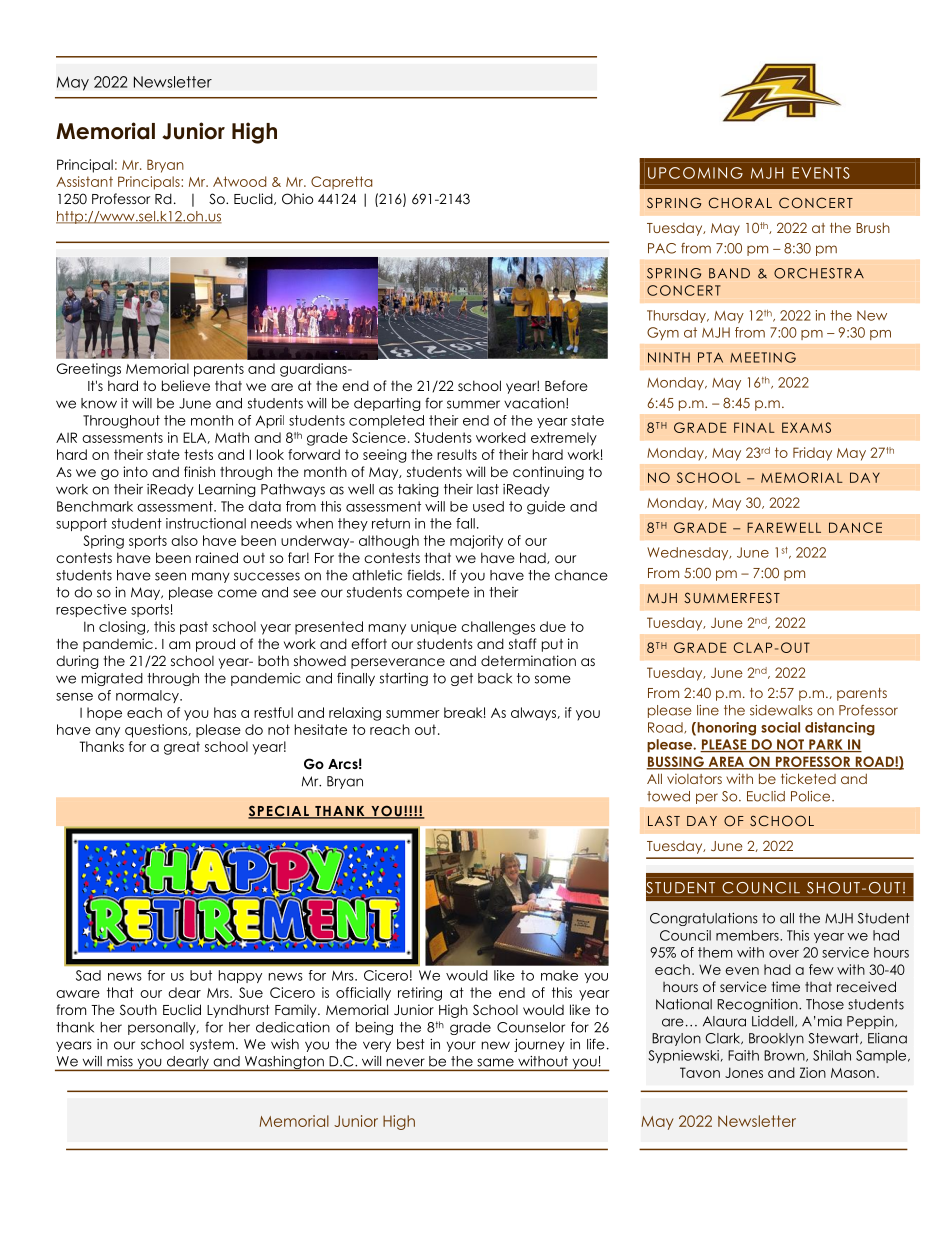  I want to click on Wednesday, so click(689, 553).
